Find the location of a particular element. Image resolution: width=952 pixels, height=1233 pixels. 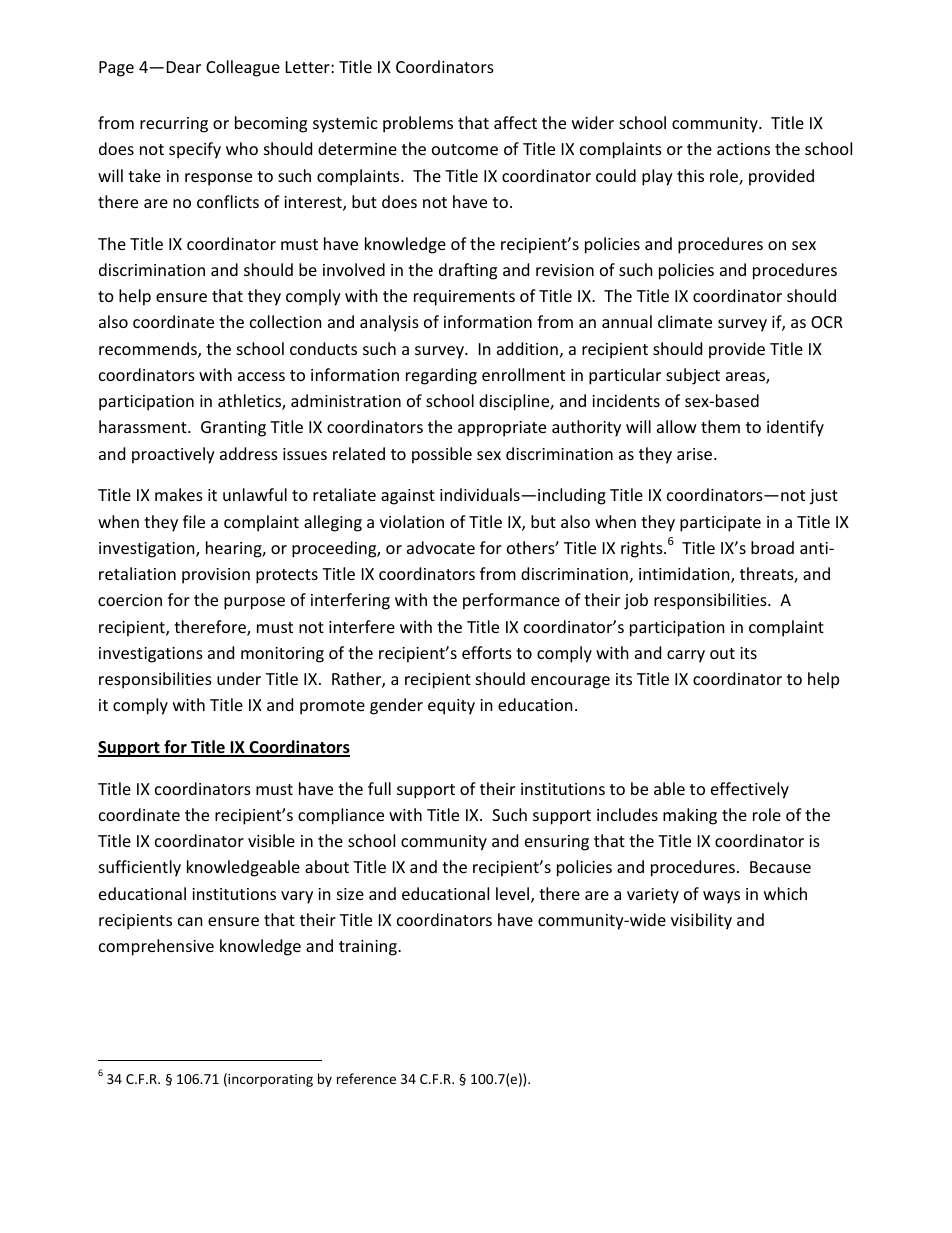

harassment is located at coordinates (144, 426).
